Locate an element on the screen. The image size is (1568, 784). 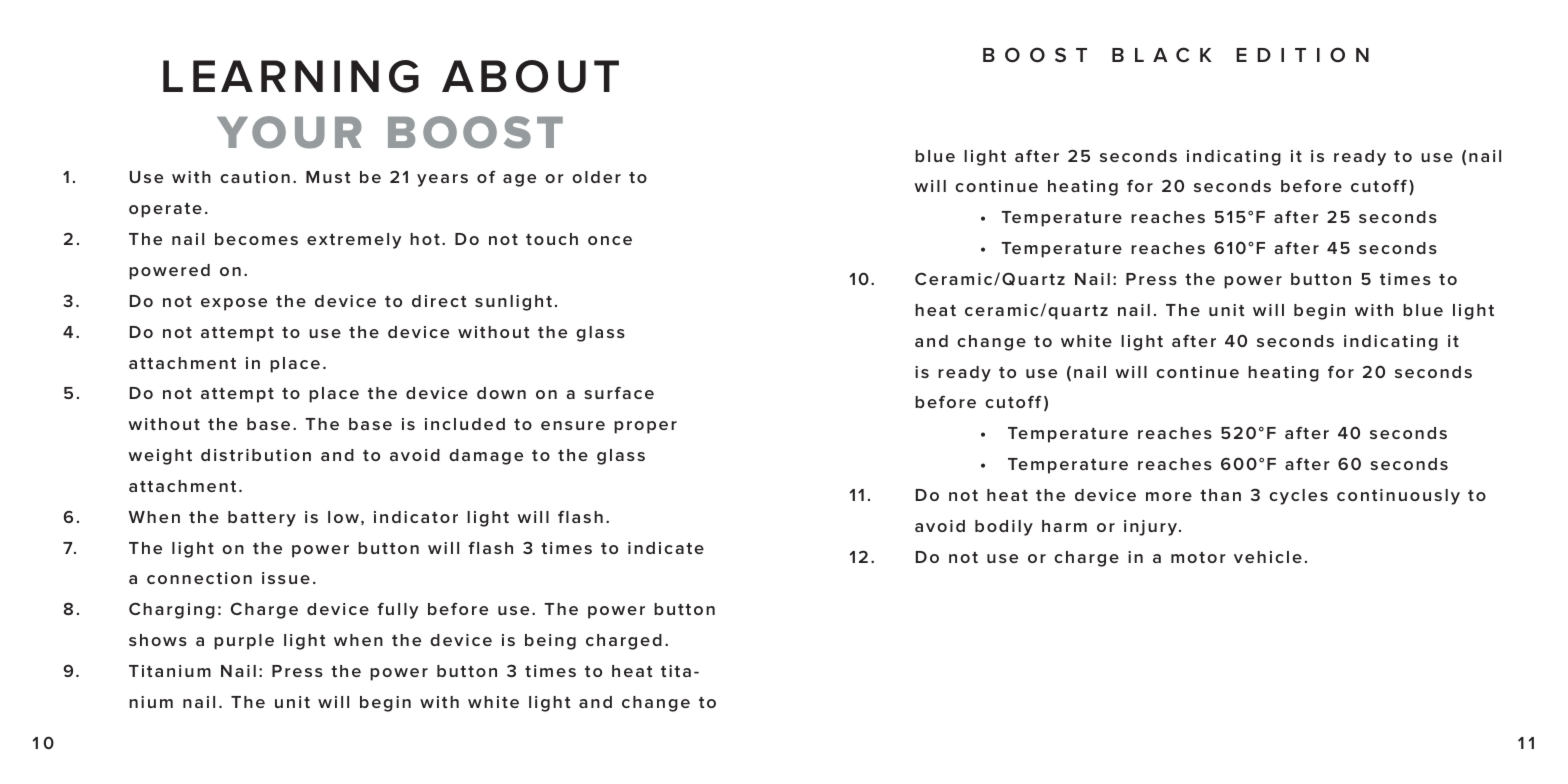
YOUR is located at coordinates (289, 132).
